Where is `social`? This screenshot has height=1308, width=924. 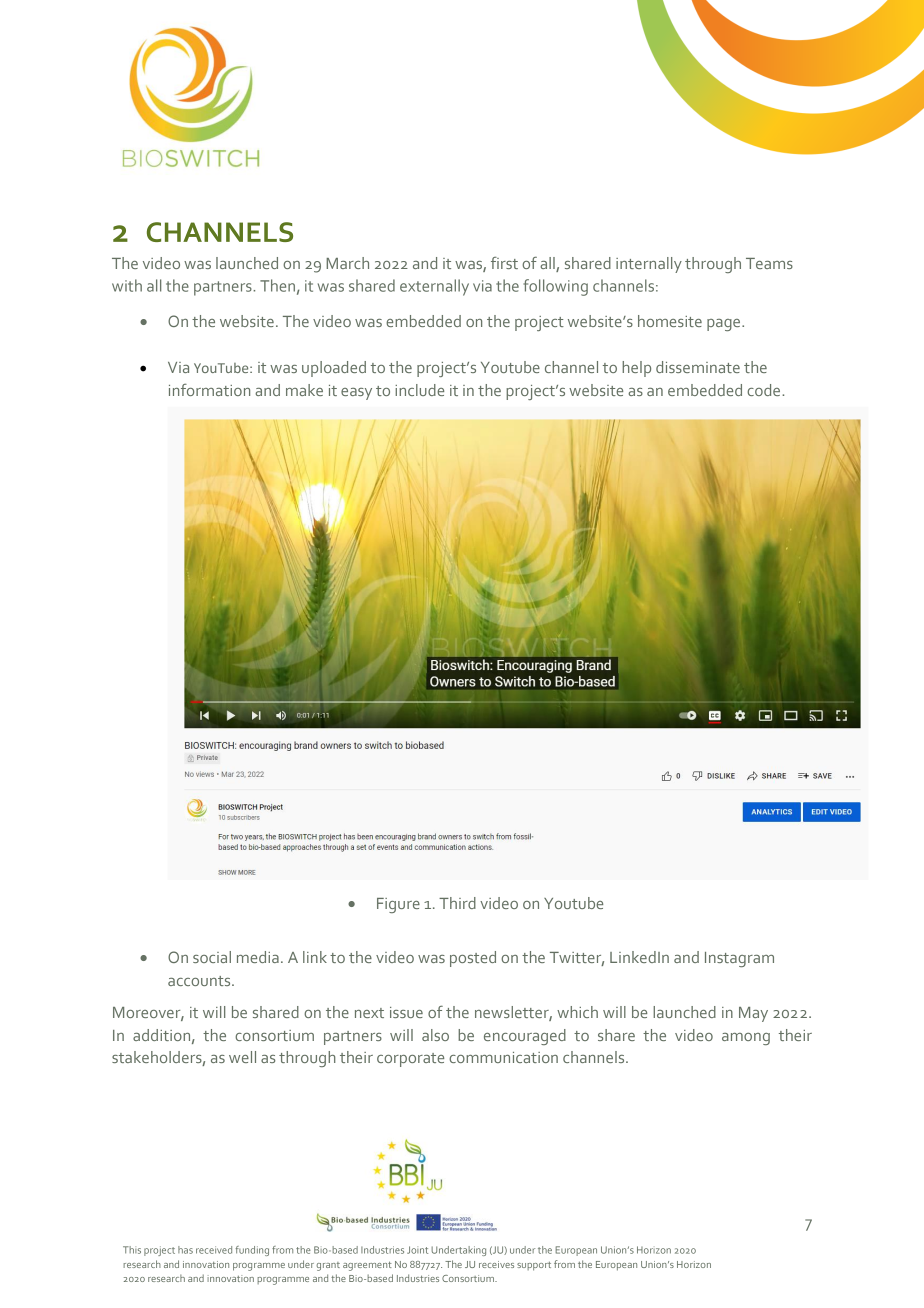 social is located at coordinates (212, 957).
